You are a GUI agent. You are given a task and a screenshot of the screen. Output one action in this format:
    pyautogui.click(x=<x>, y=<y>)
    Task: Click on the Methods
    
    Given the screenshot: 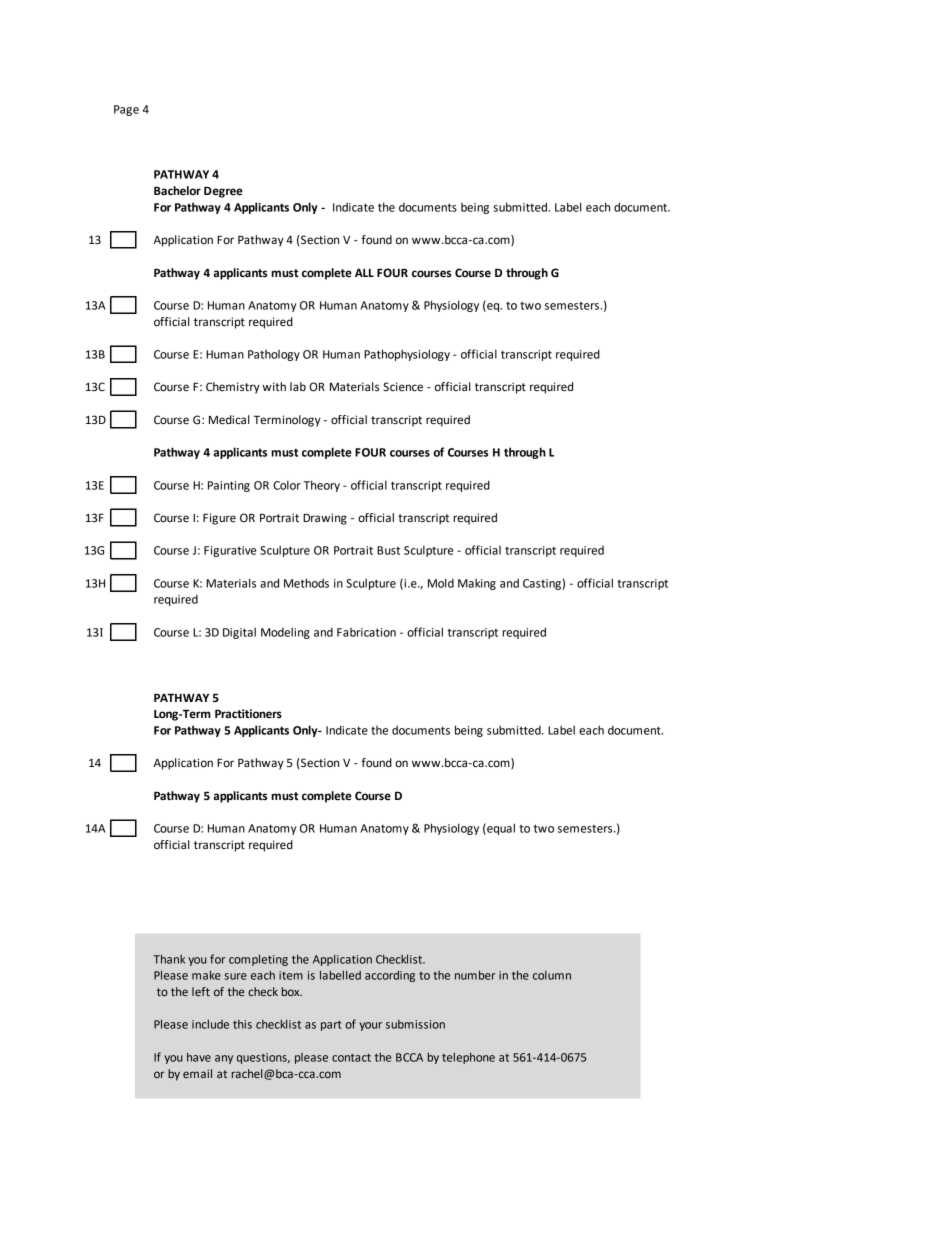 What is the action you would take?
    pyautogui.click(x=306, y=583)
